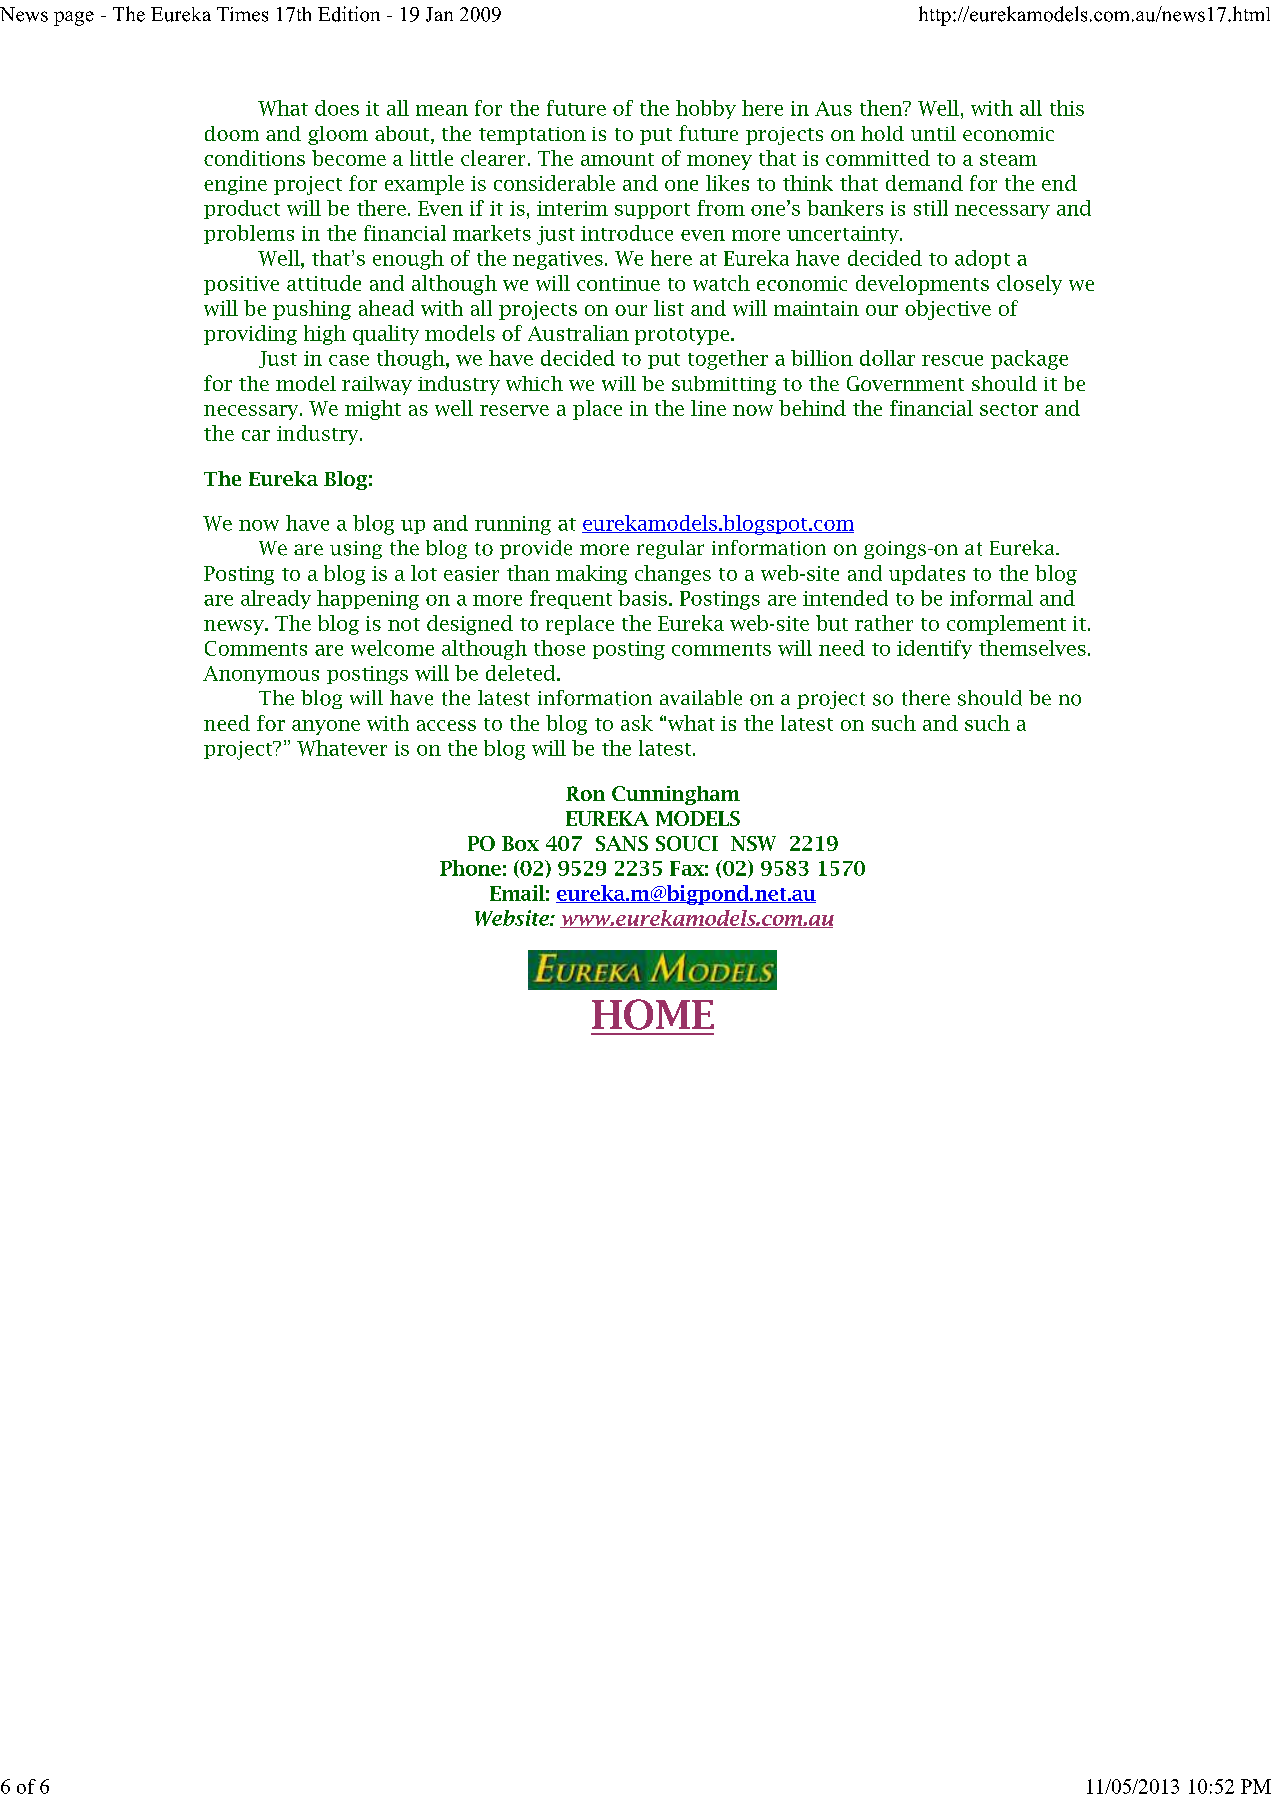 The width and height of the screenshot is (1272, 1799). Describe the element at coordinates (470, 868) in the screenshot. I see `Phone` at that location.
